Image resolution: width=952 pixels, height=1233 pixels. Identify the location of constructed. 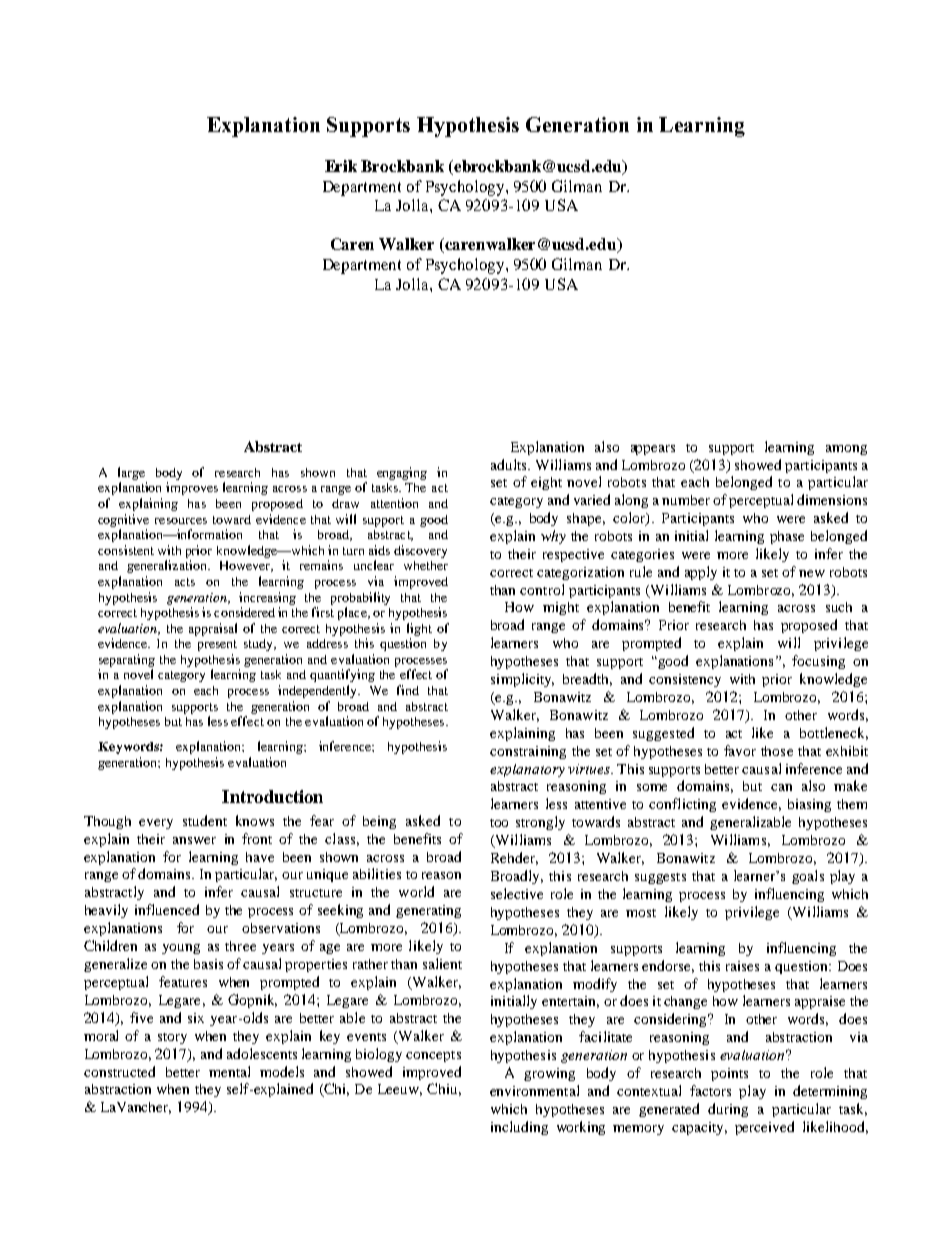
(119, 1071).
